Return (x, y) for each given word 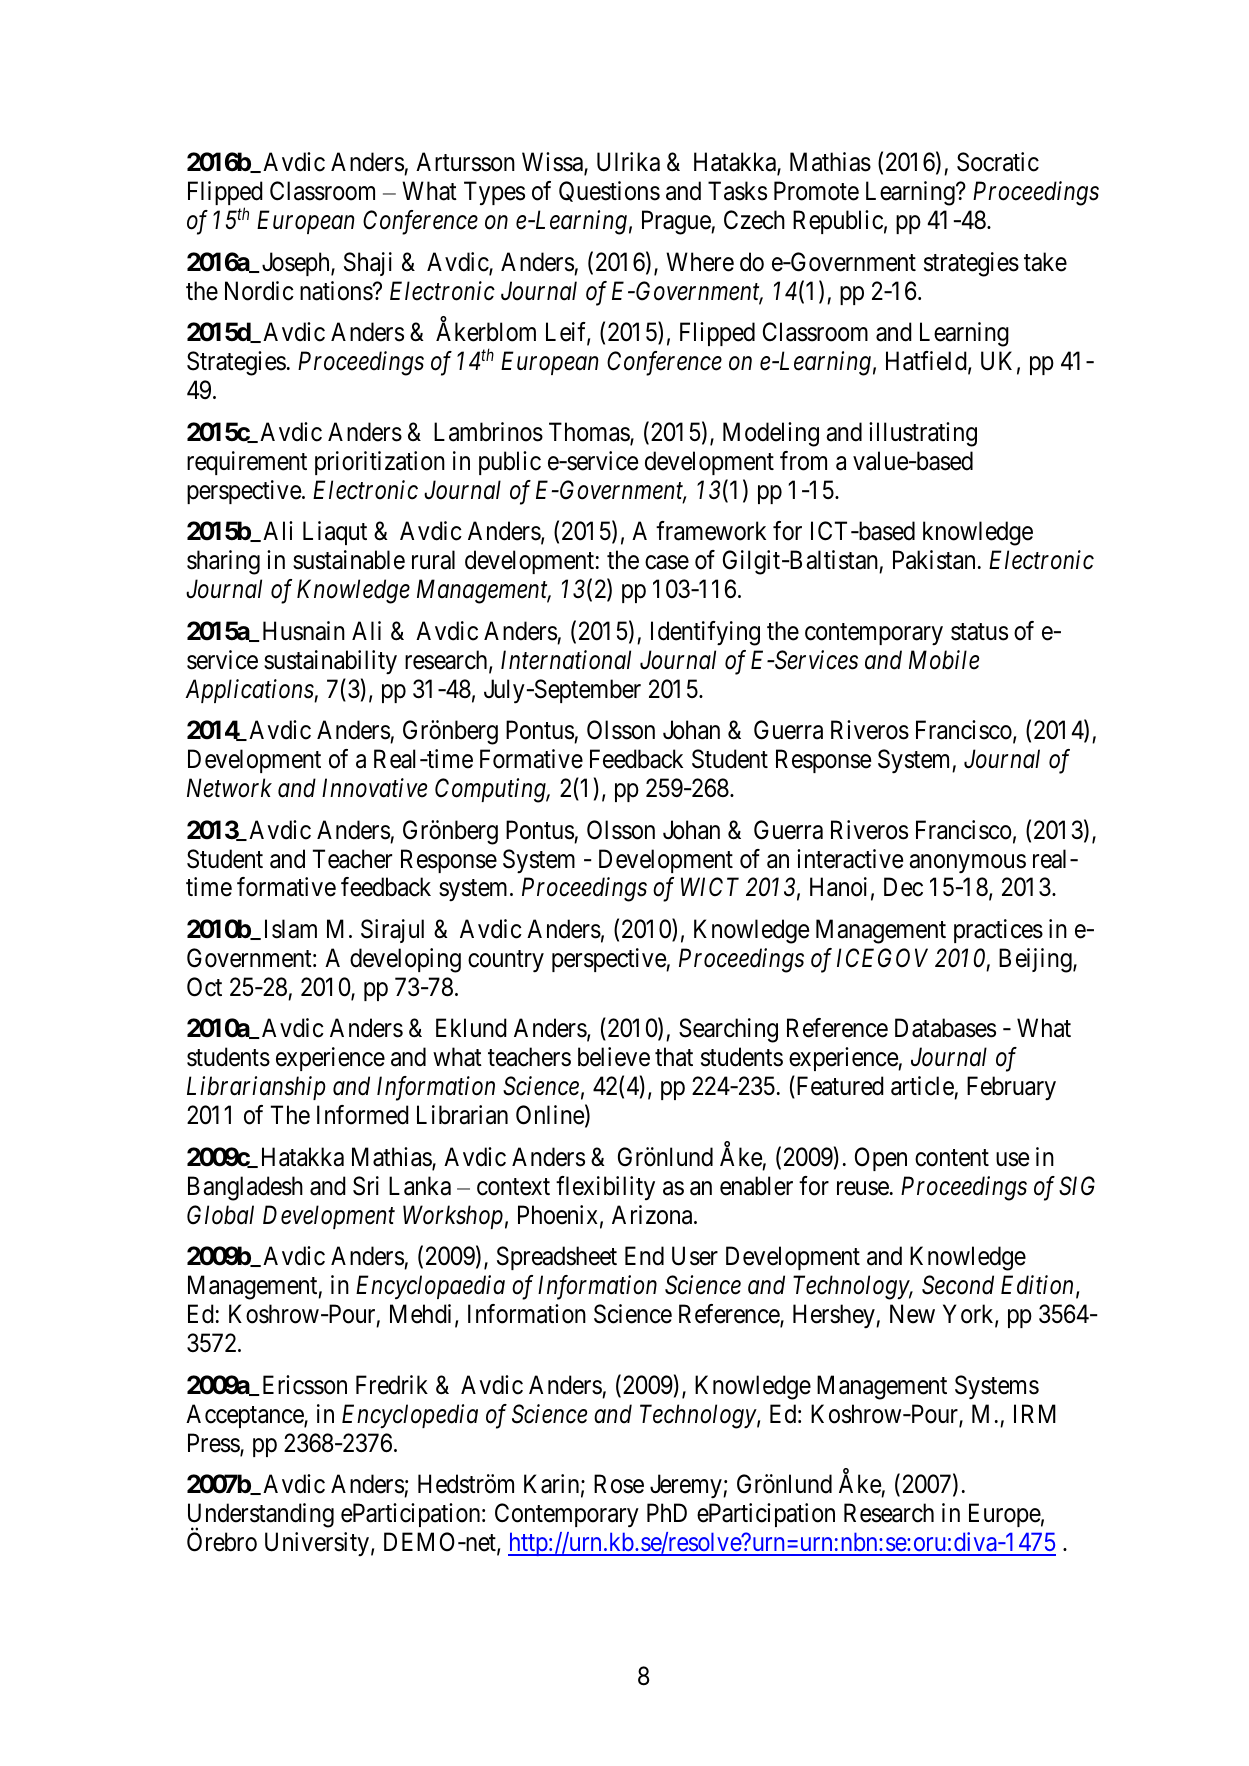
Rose (619, 1484)
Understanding (261, 1516)
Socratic (998, 162)
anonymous (967, 864)
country (506, 961)
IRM (1035, 1413)
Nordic (259, 291)
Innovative (374, 788)
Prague (677, 223)
